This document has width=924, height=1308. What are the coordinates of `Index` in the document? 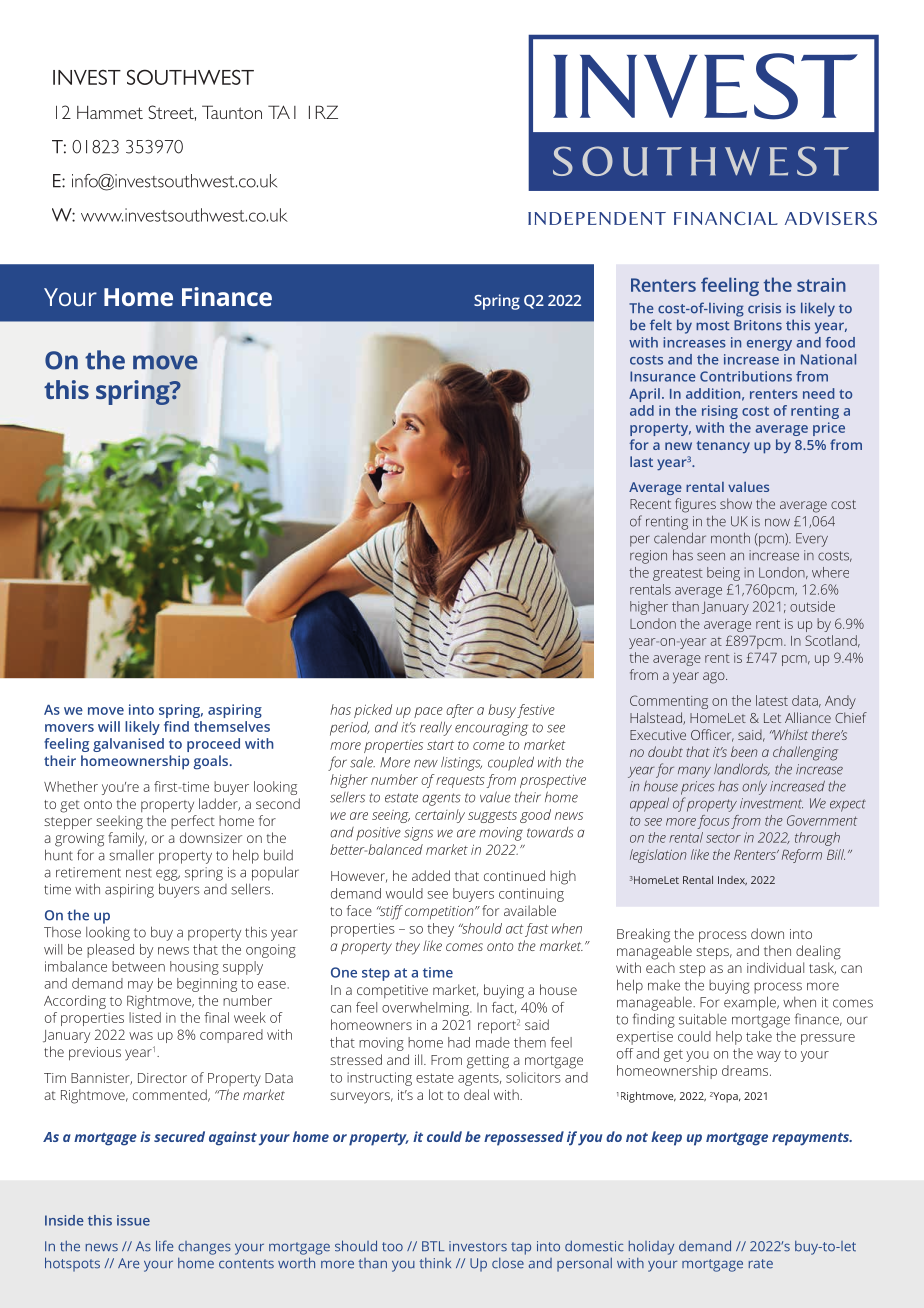 It's located at (732, 881).
